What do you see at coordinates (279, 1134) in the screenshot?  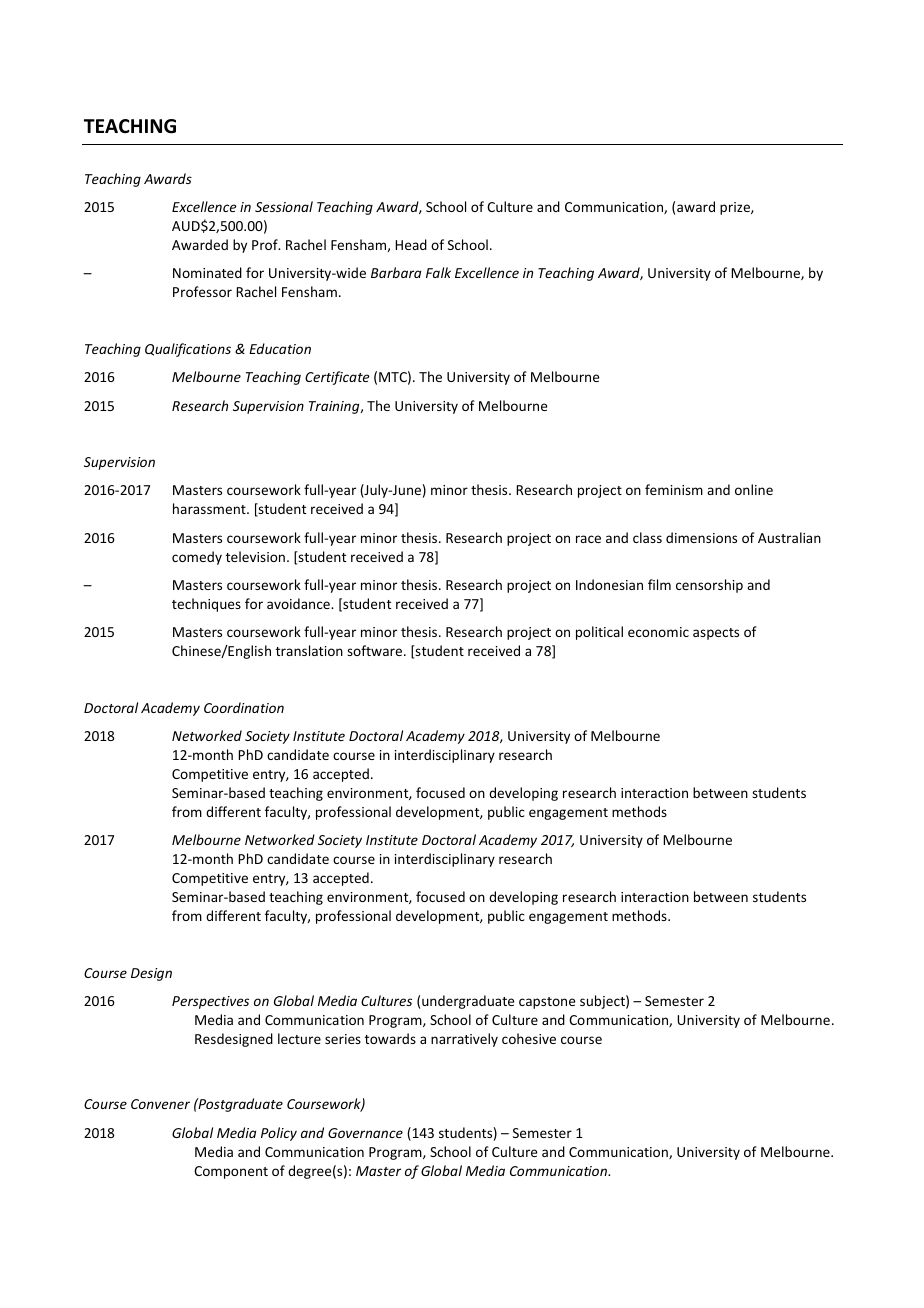 I see `Policy` at bounding box center [279, 1134].
